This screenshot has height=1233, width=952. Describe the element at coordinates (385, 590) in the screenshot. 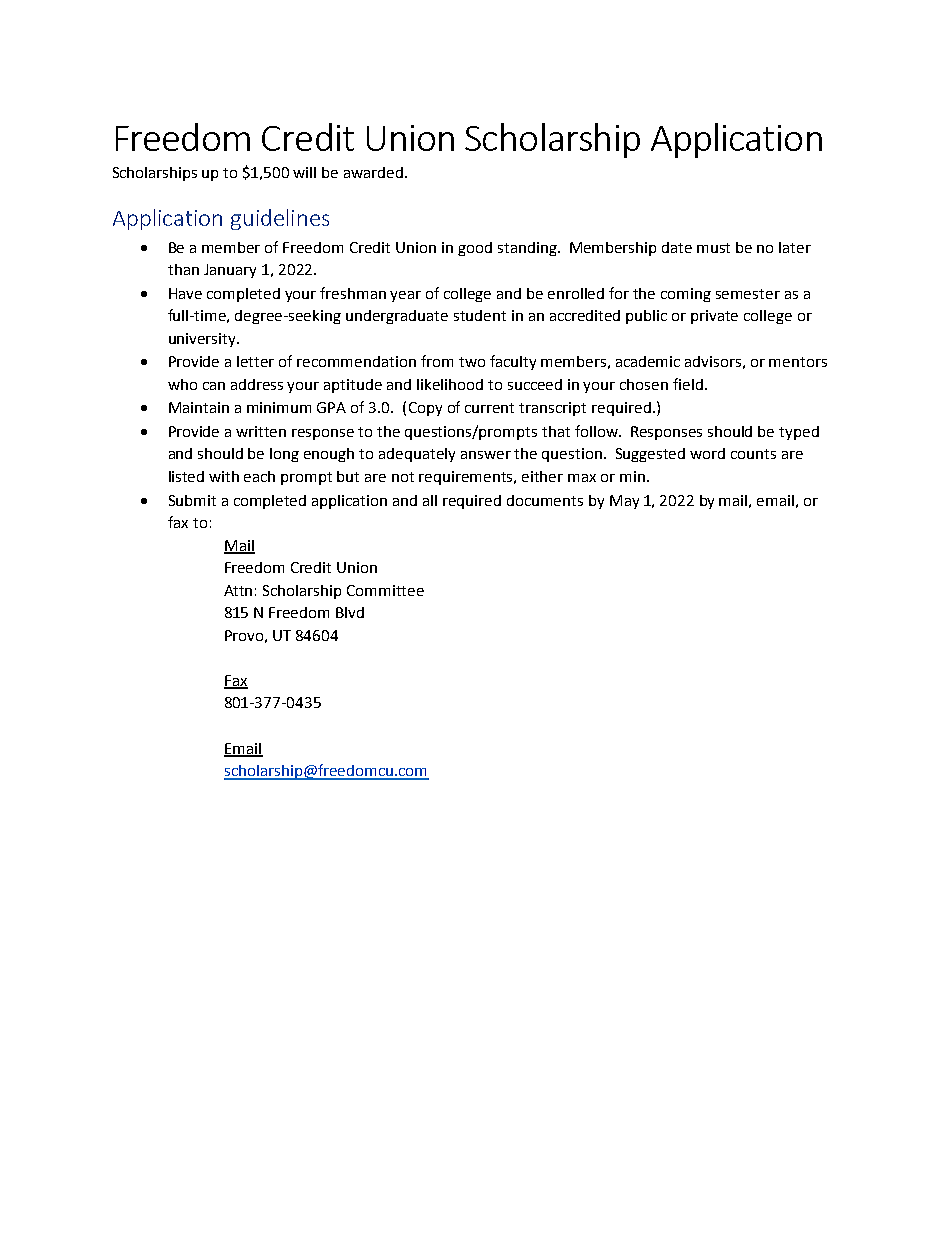

I see `Committee` at that location.
